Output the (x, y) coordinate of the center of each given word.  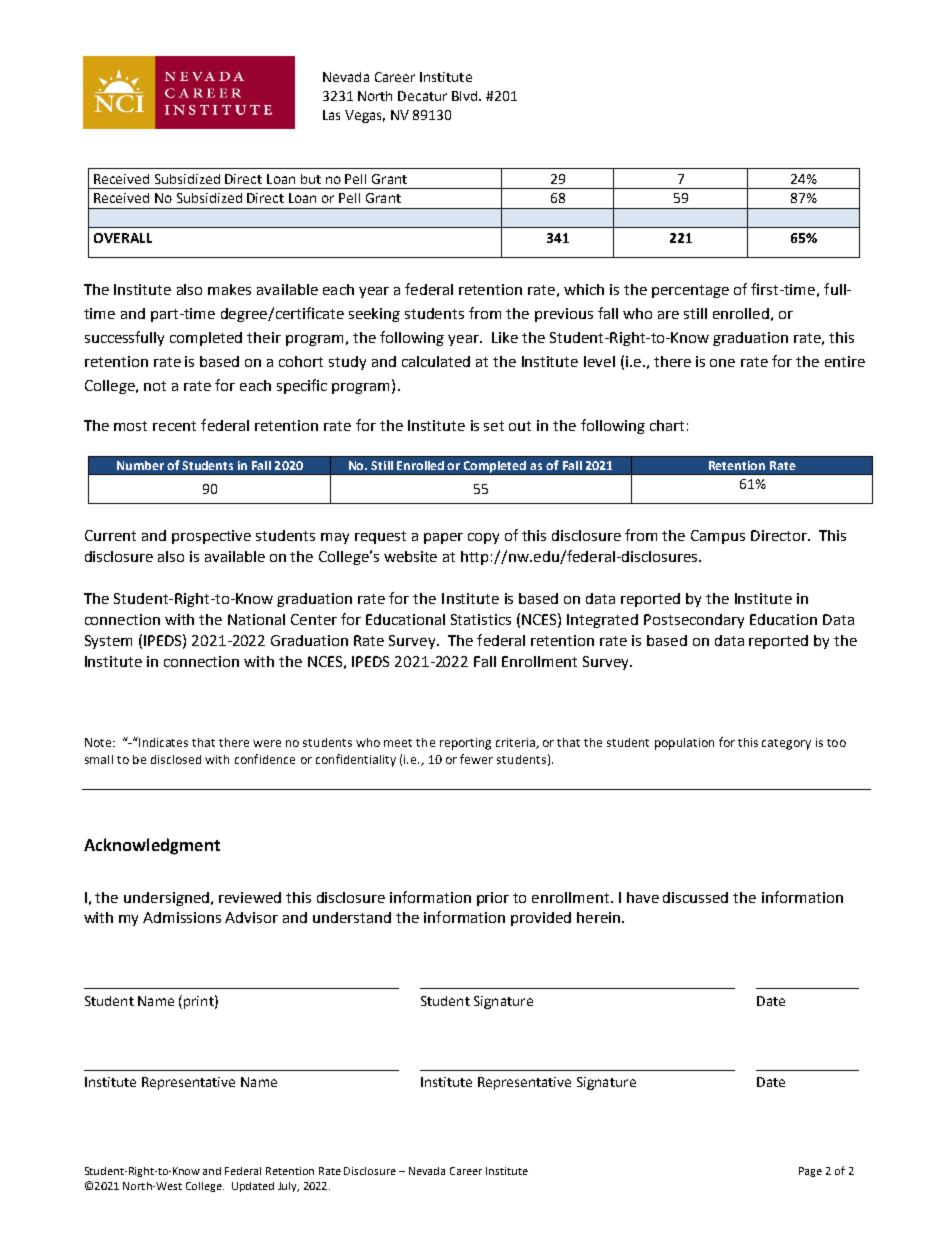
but (311, 179)
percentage (690, 291)
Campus (718, 537)
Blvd (466, 96)
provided (541, 919)
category (786, 744)
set (494, 426)
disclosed (176, 759)
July (288, 1187)
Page (810, 1172)
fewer (476, 759)
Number (140, 465)
